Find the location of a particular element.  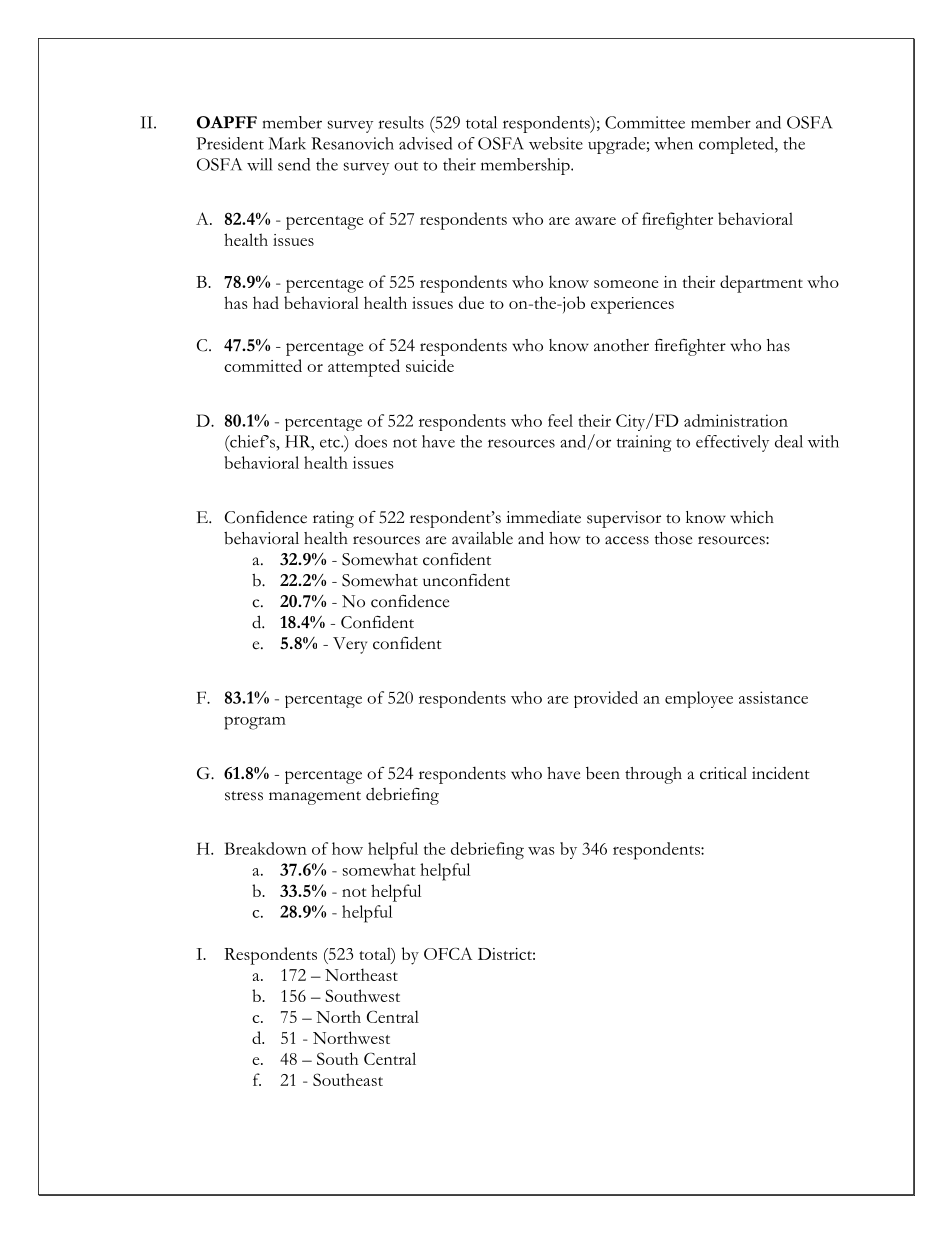

immediate is located at coordinates (543, 517).
